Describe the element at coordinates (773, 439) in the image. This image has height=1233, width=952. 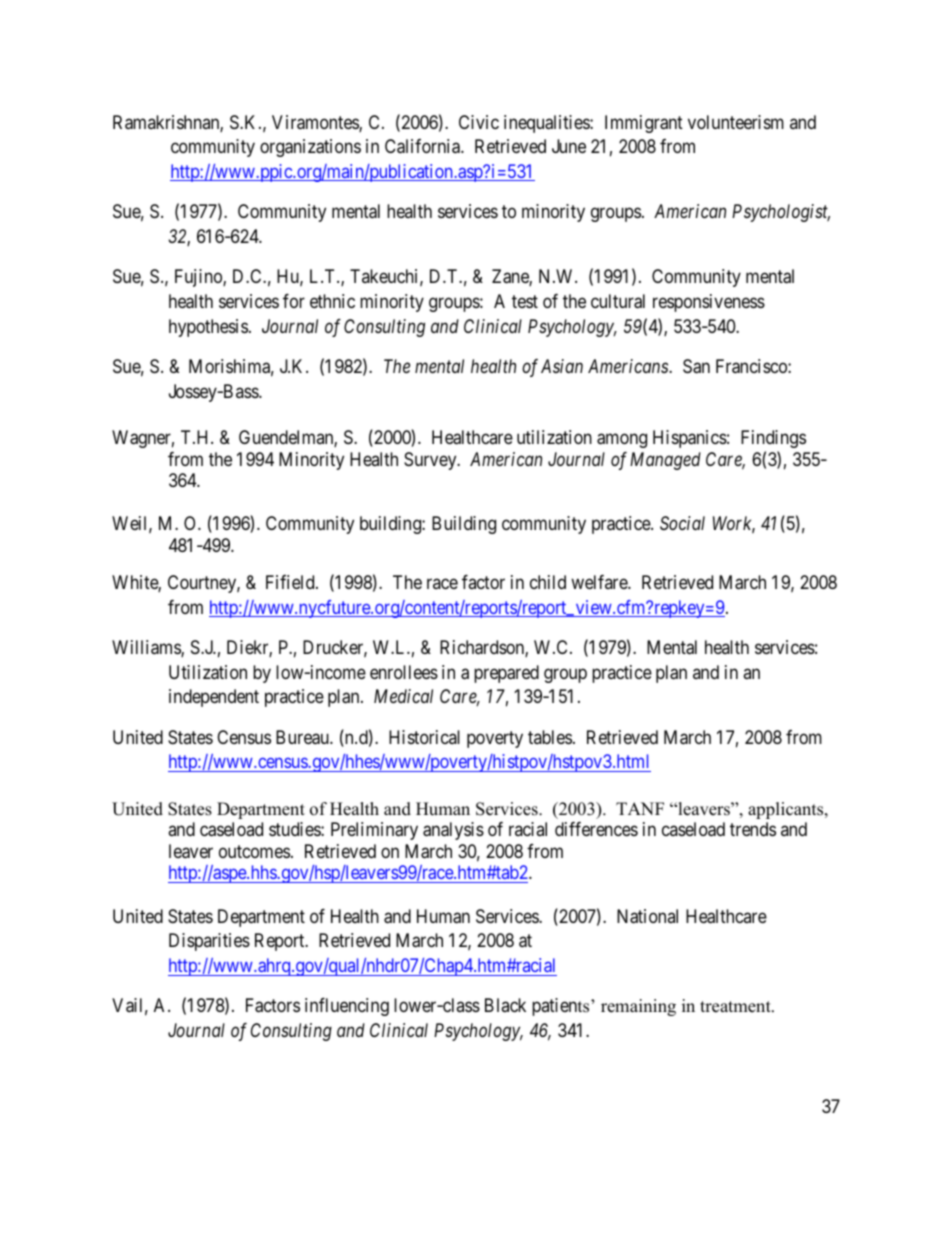
I see `Findings` at that location.
